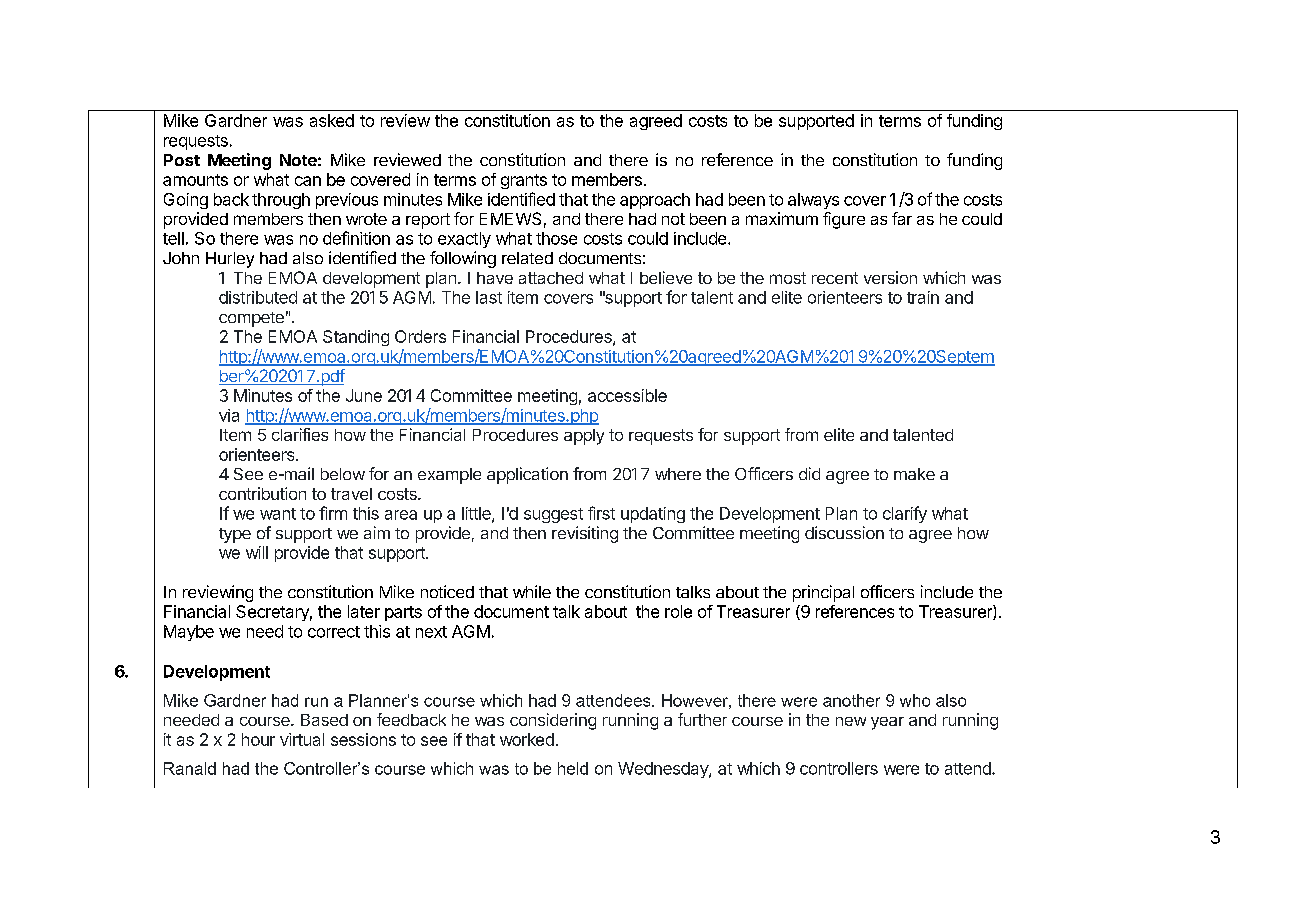 The width and height of the screenshot is (1308, 924). What do you see at coordinates (257, 552) in the screenshot?
I see `will` at bounding box center [257, 552].
